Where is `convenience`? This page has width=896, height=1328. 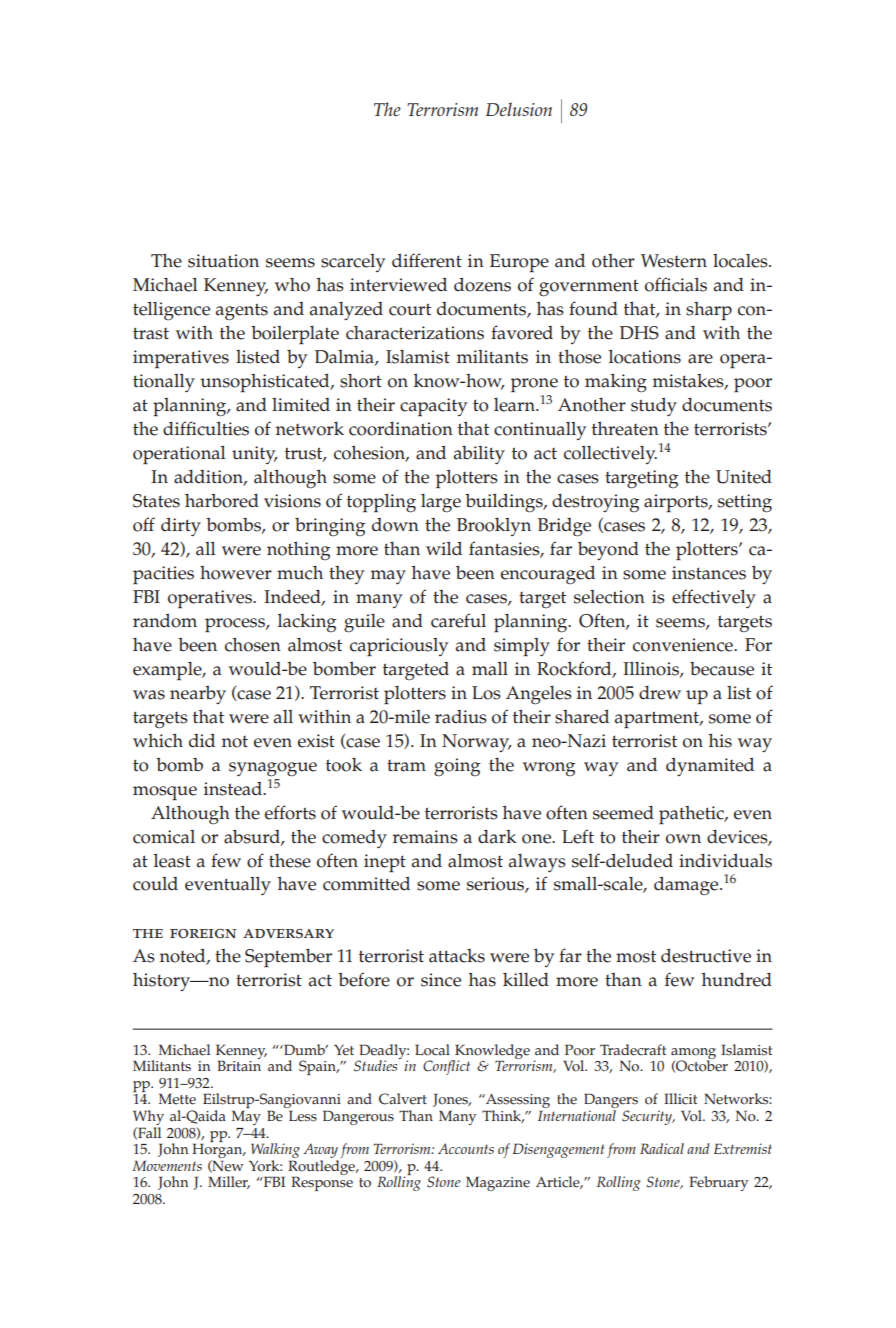 convenience is located at coordinates (684, 645).
